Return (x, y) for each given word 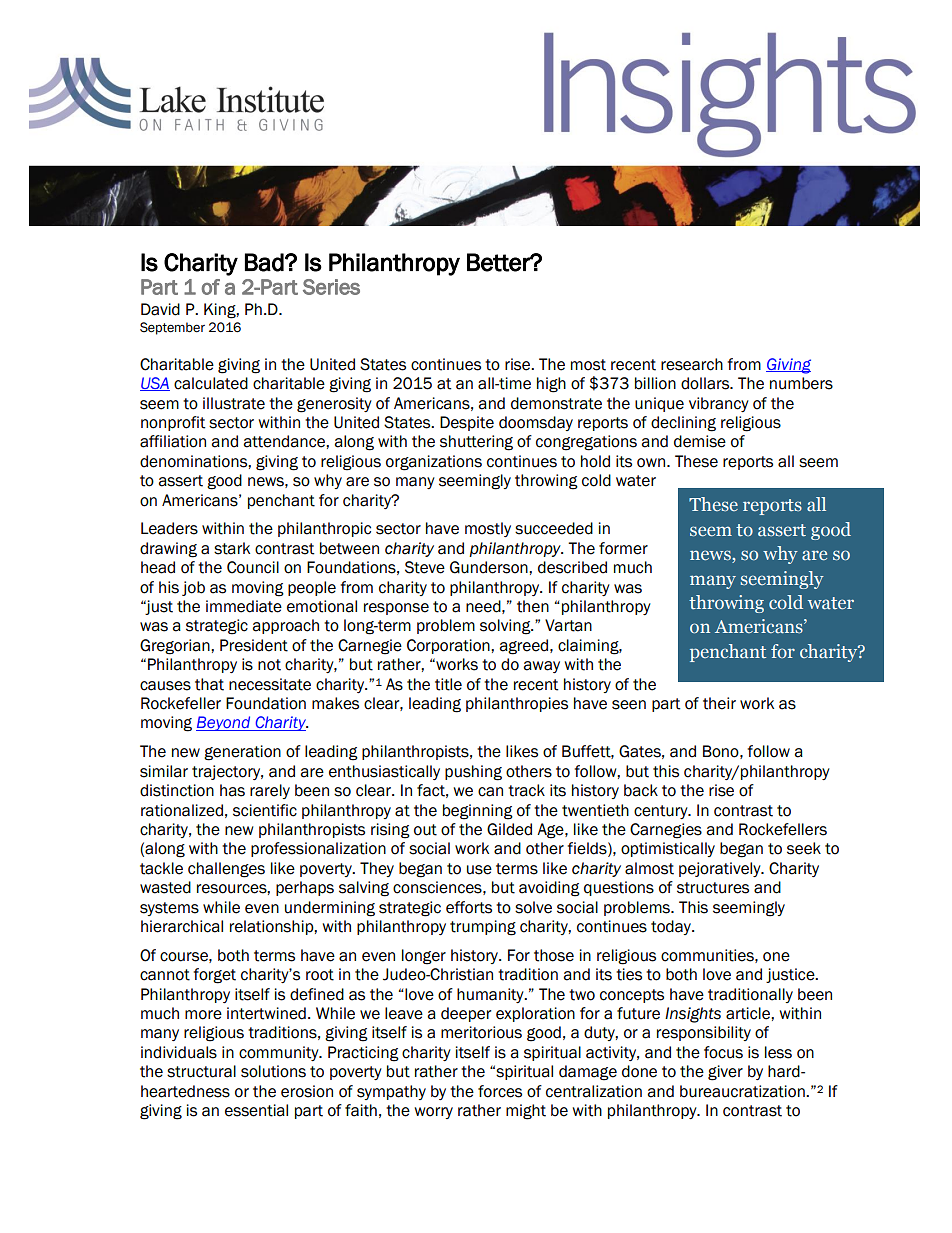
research (692, 364)
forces (500, 1091)
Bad (264, 262)
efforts (469, 907)
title (448, 684)
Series (331, 287)
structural (201, 1071)
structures (713, 888)
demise (700, 441)
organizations (434, 463)
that (209, 684)
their (719, 703)
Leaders (169, 528)
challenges (226, 870)
